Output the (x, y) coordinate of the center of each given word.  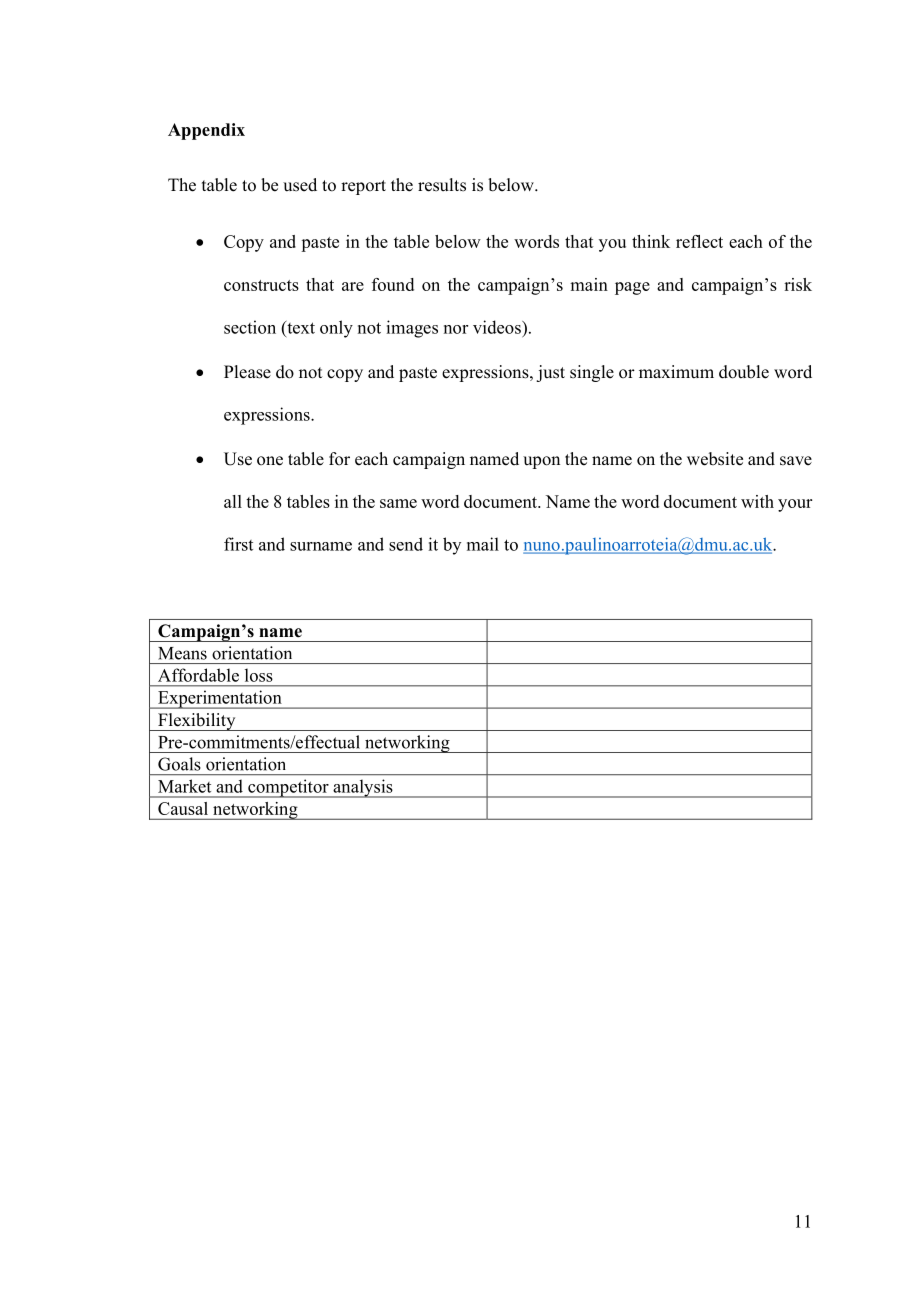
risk (798, 284)
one (270, 461)
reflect (699, 241)
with (757, 501)
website (715, 459)
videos (498, 327)
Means (182, 653)
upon (541, 462)
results (442, 185)
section (250, 327)
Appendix (206, 131)
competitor (288, 788)
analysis (363, 788)
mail (483, 544)
